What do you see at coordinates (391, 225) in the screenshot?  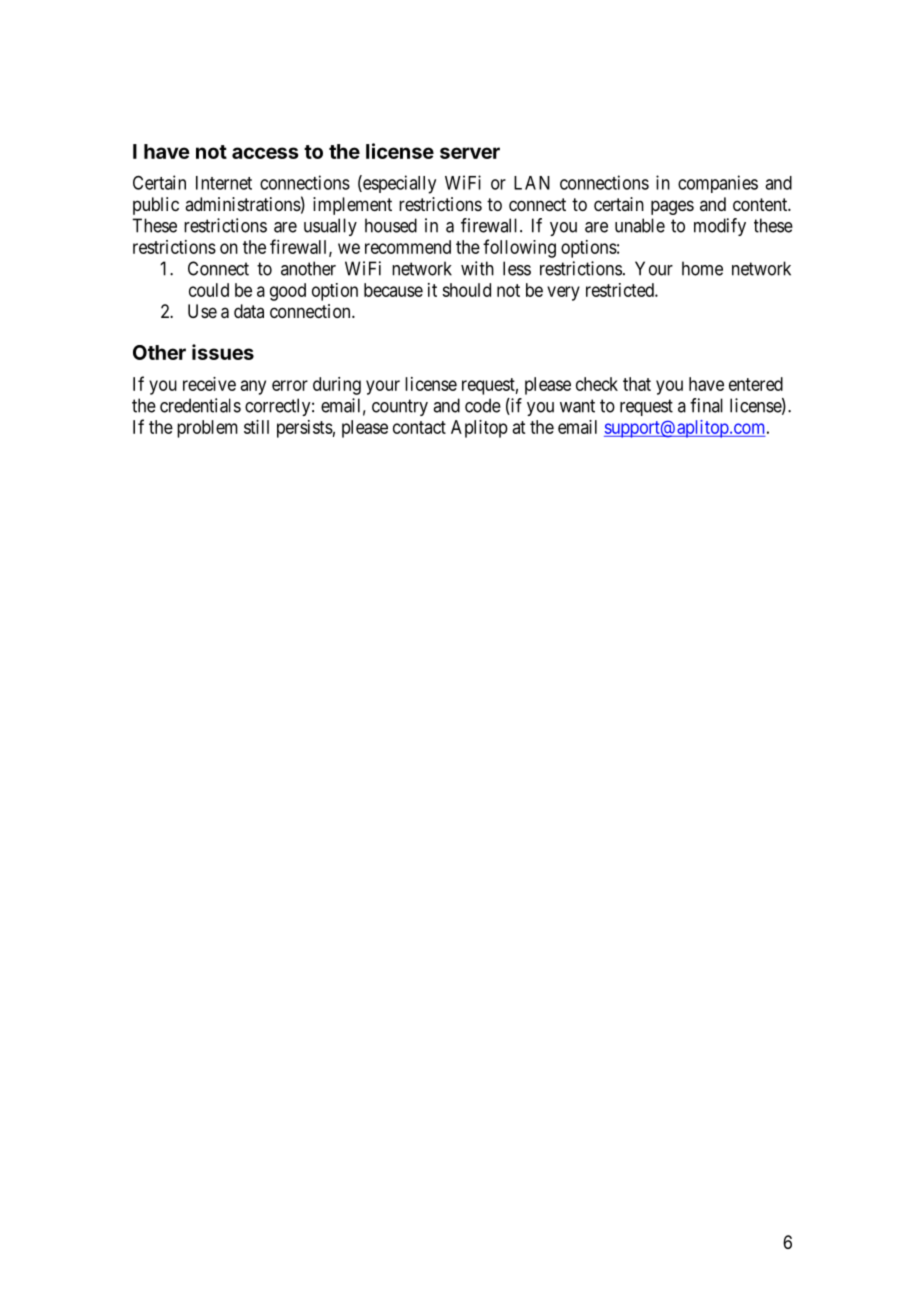 I see `housed` at bounding box center [391, 225].
